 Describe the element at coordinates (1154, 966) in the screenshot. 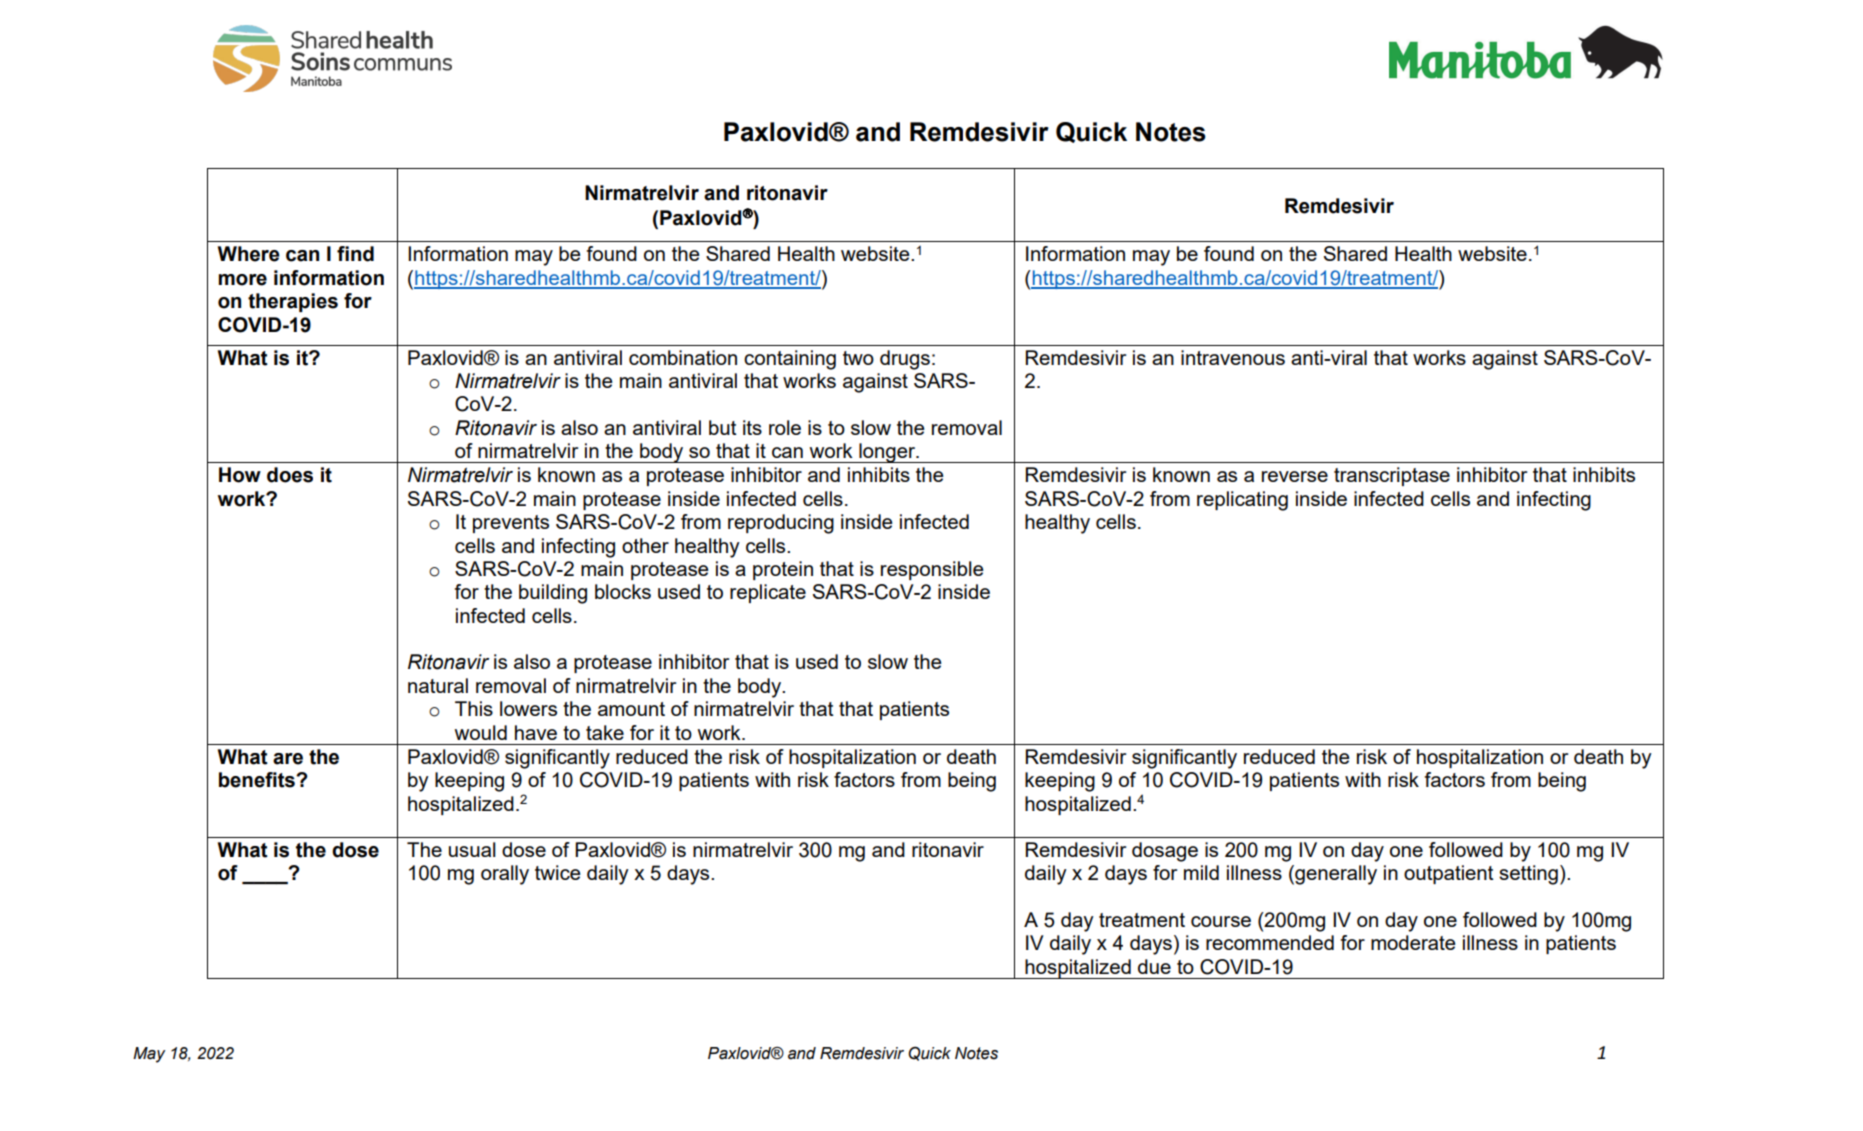

I see `due` at that location.
